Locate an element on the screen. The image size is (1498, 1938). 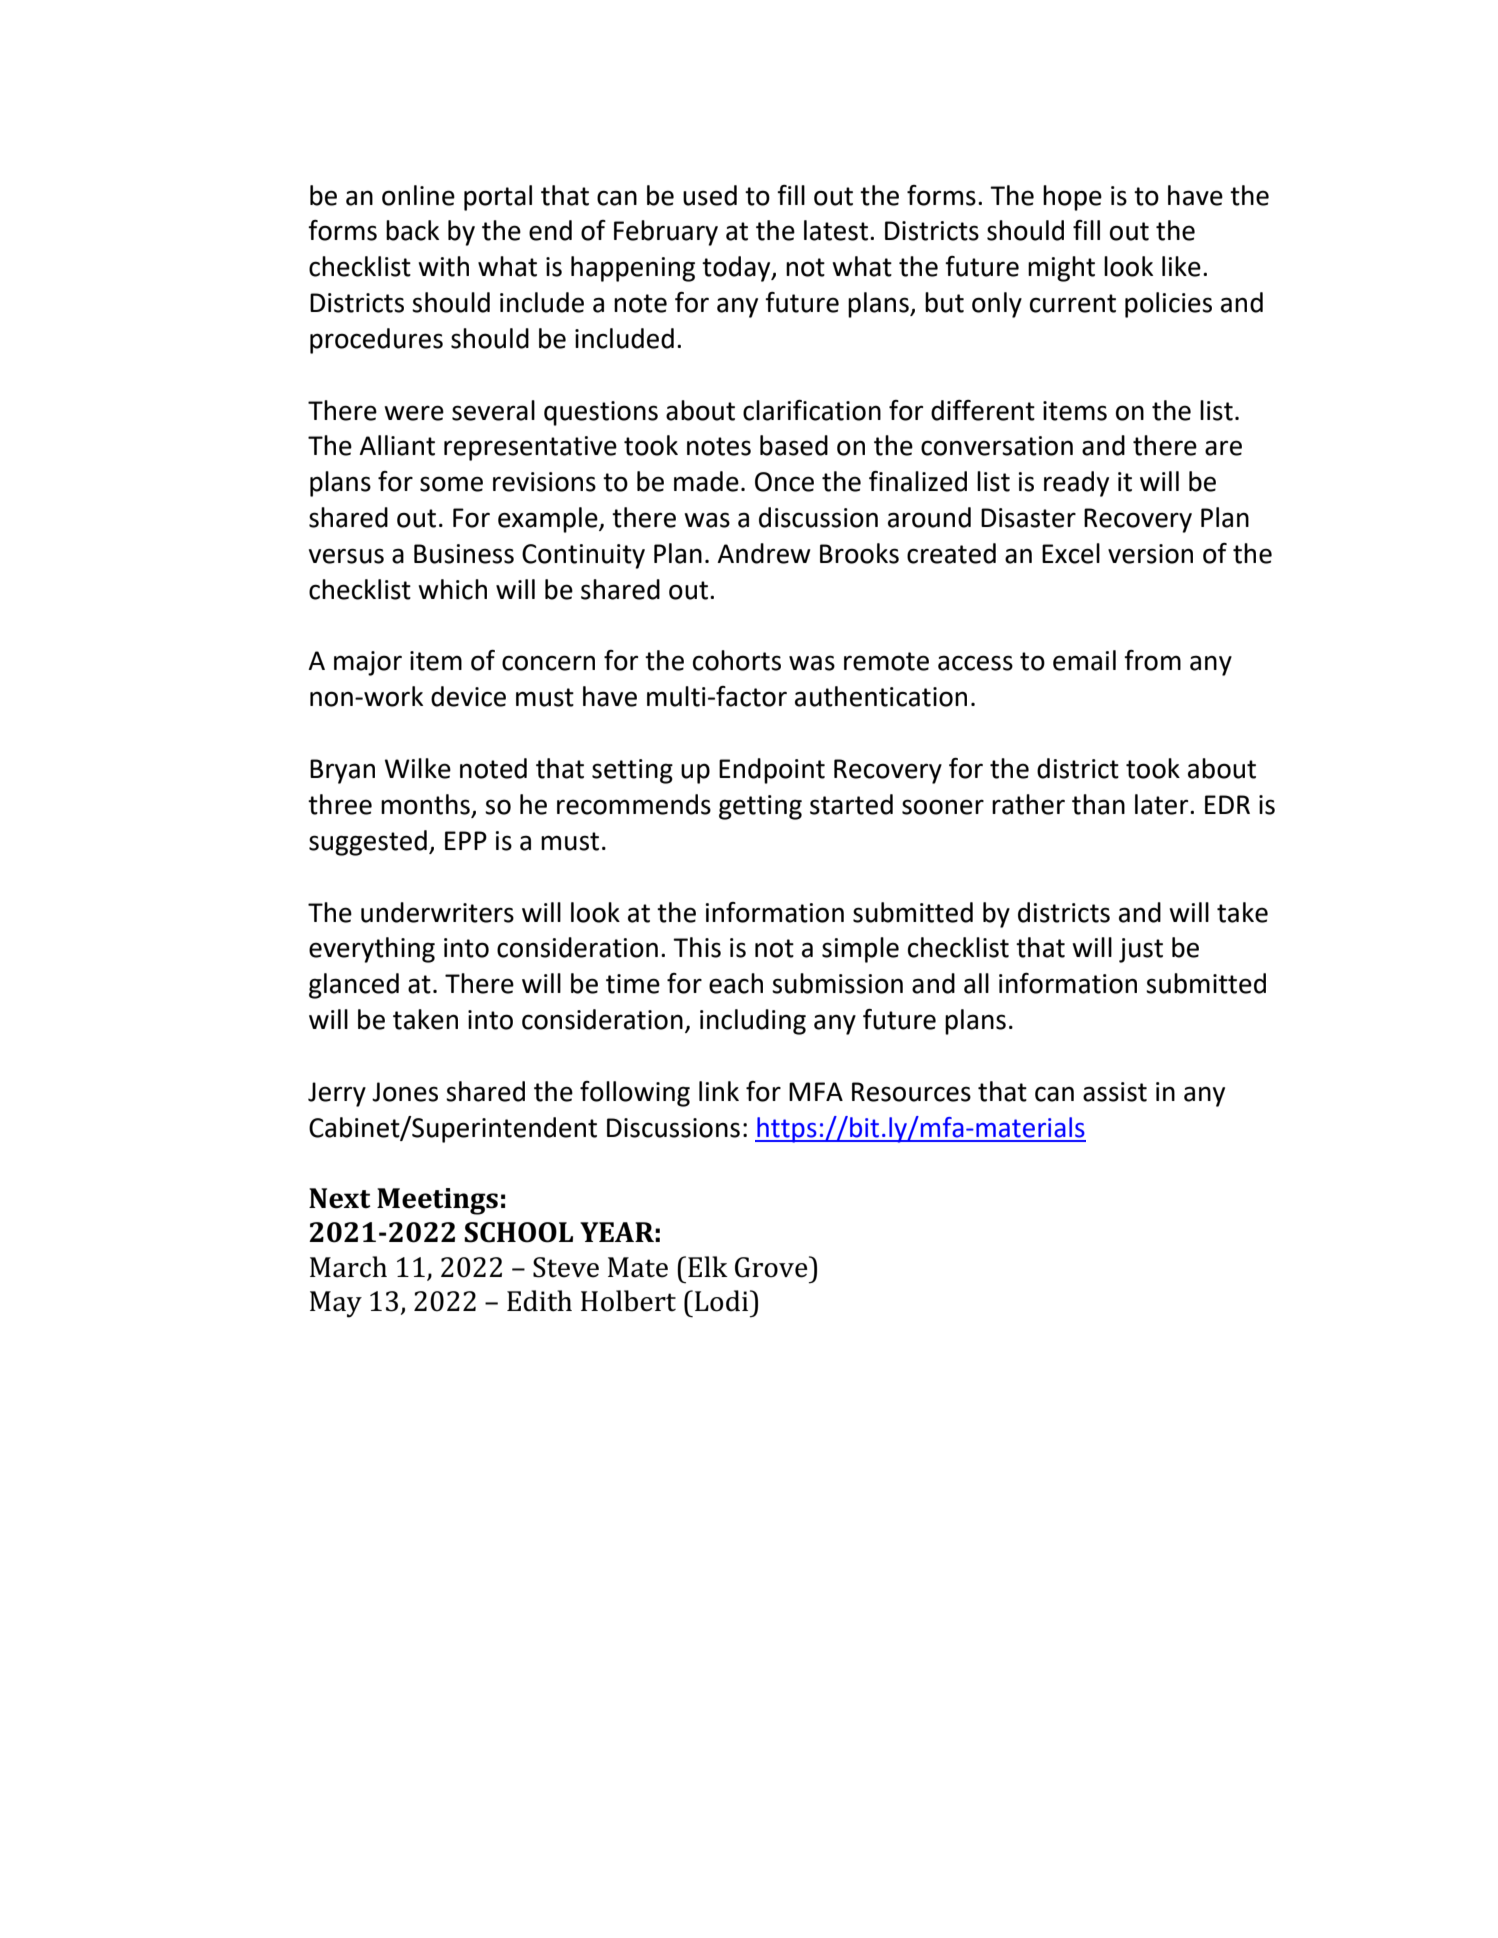
Wilke is located at coordinates (418, 768).
